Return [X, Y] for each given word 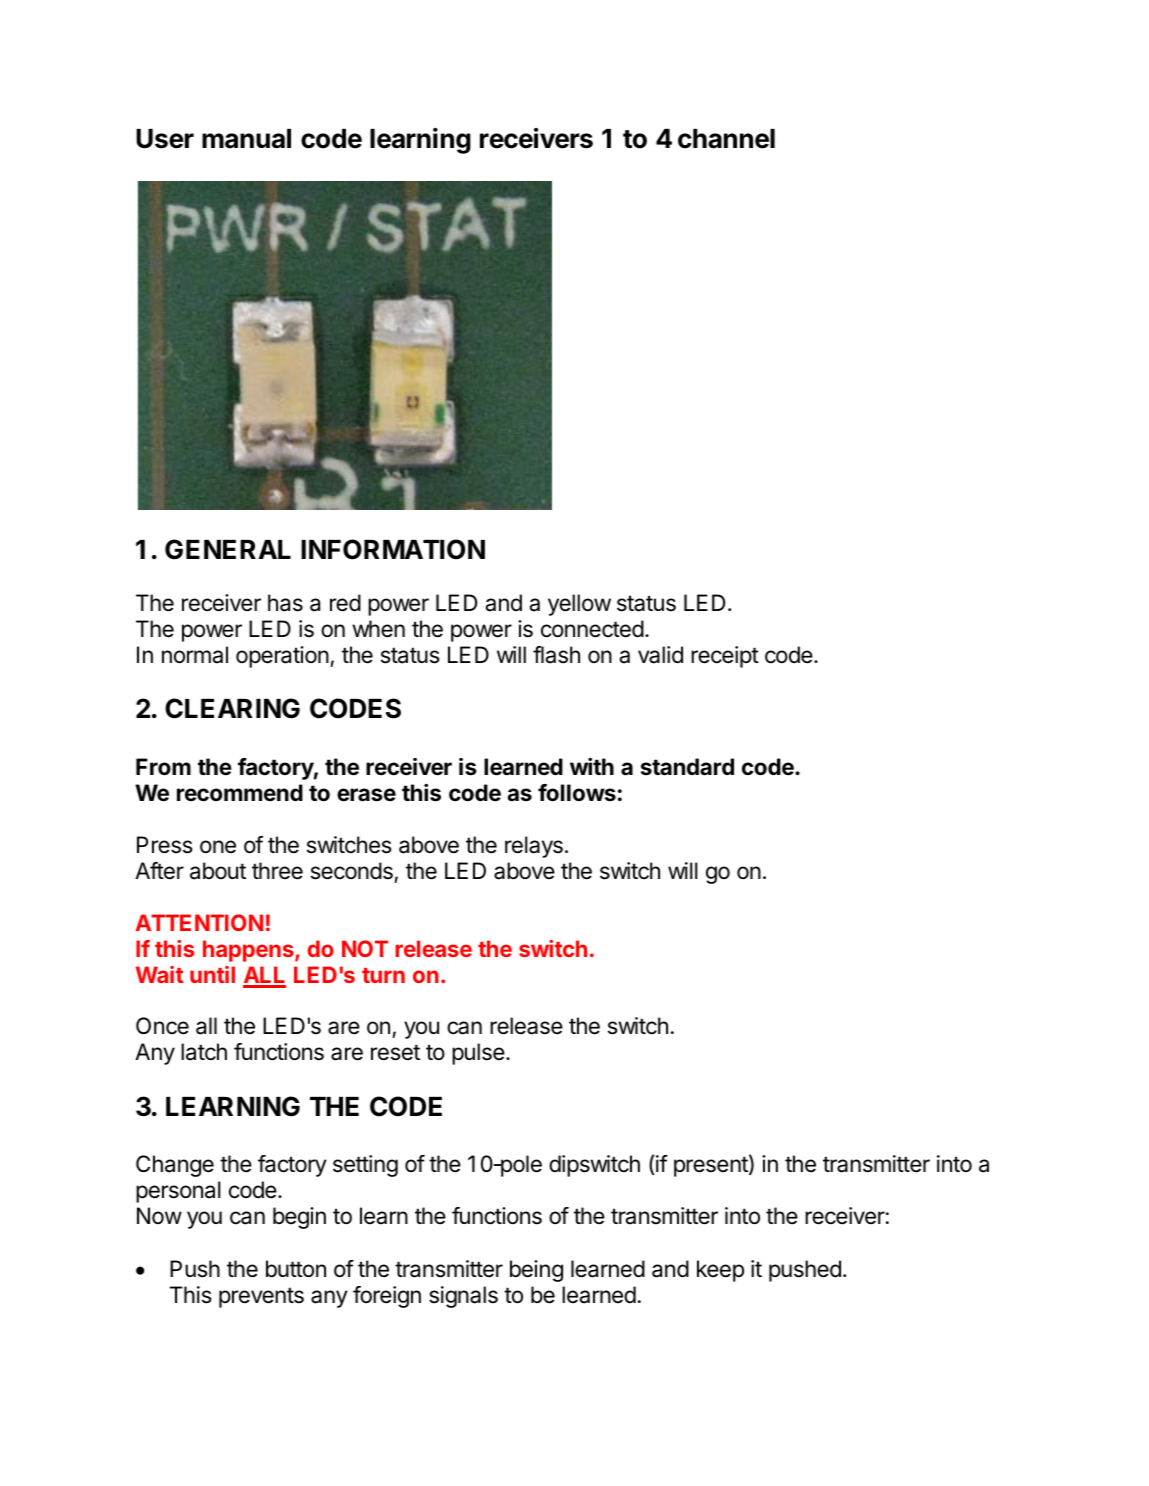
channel [726, 139]
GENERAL [228, 549]
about [218, 871]
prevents [261, 1297]
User [165, 139]
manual [246, 139]
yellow [579, 605]
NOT [365, 948]
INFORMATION [393, 549]
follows [577, 793]
